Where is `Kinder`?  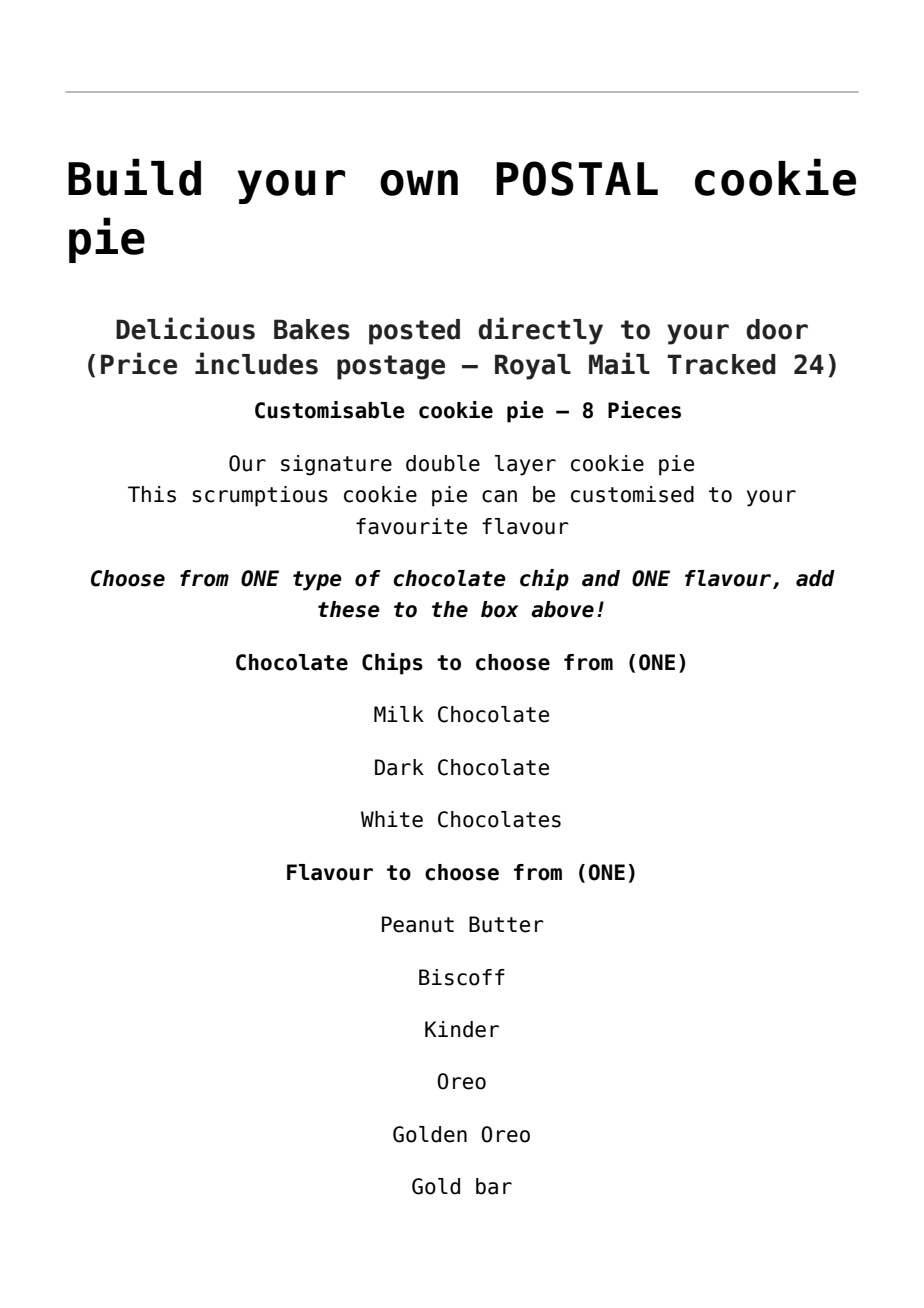 Kinder is located at coordinates (462, 1029).
